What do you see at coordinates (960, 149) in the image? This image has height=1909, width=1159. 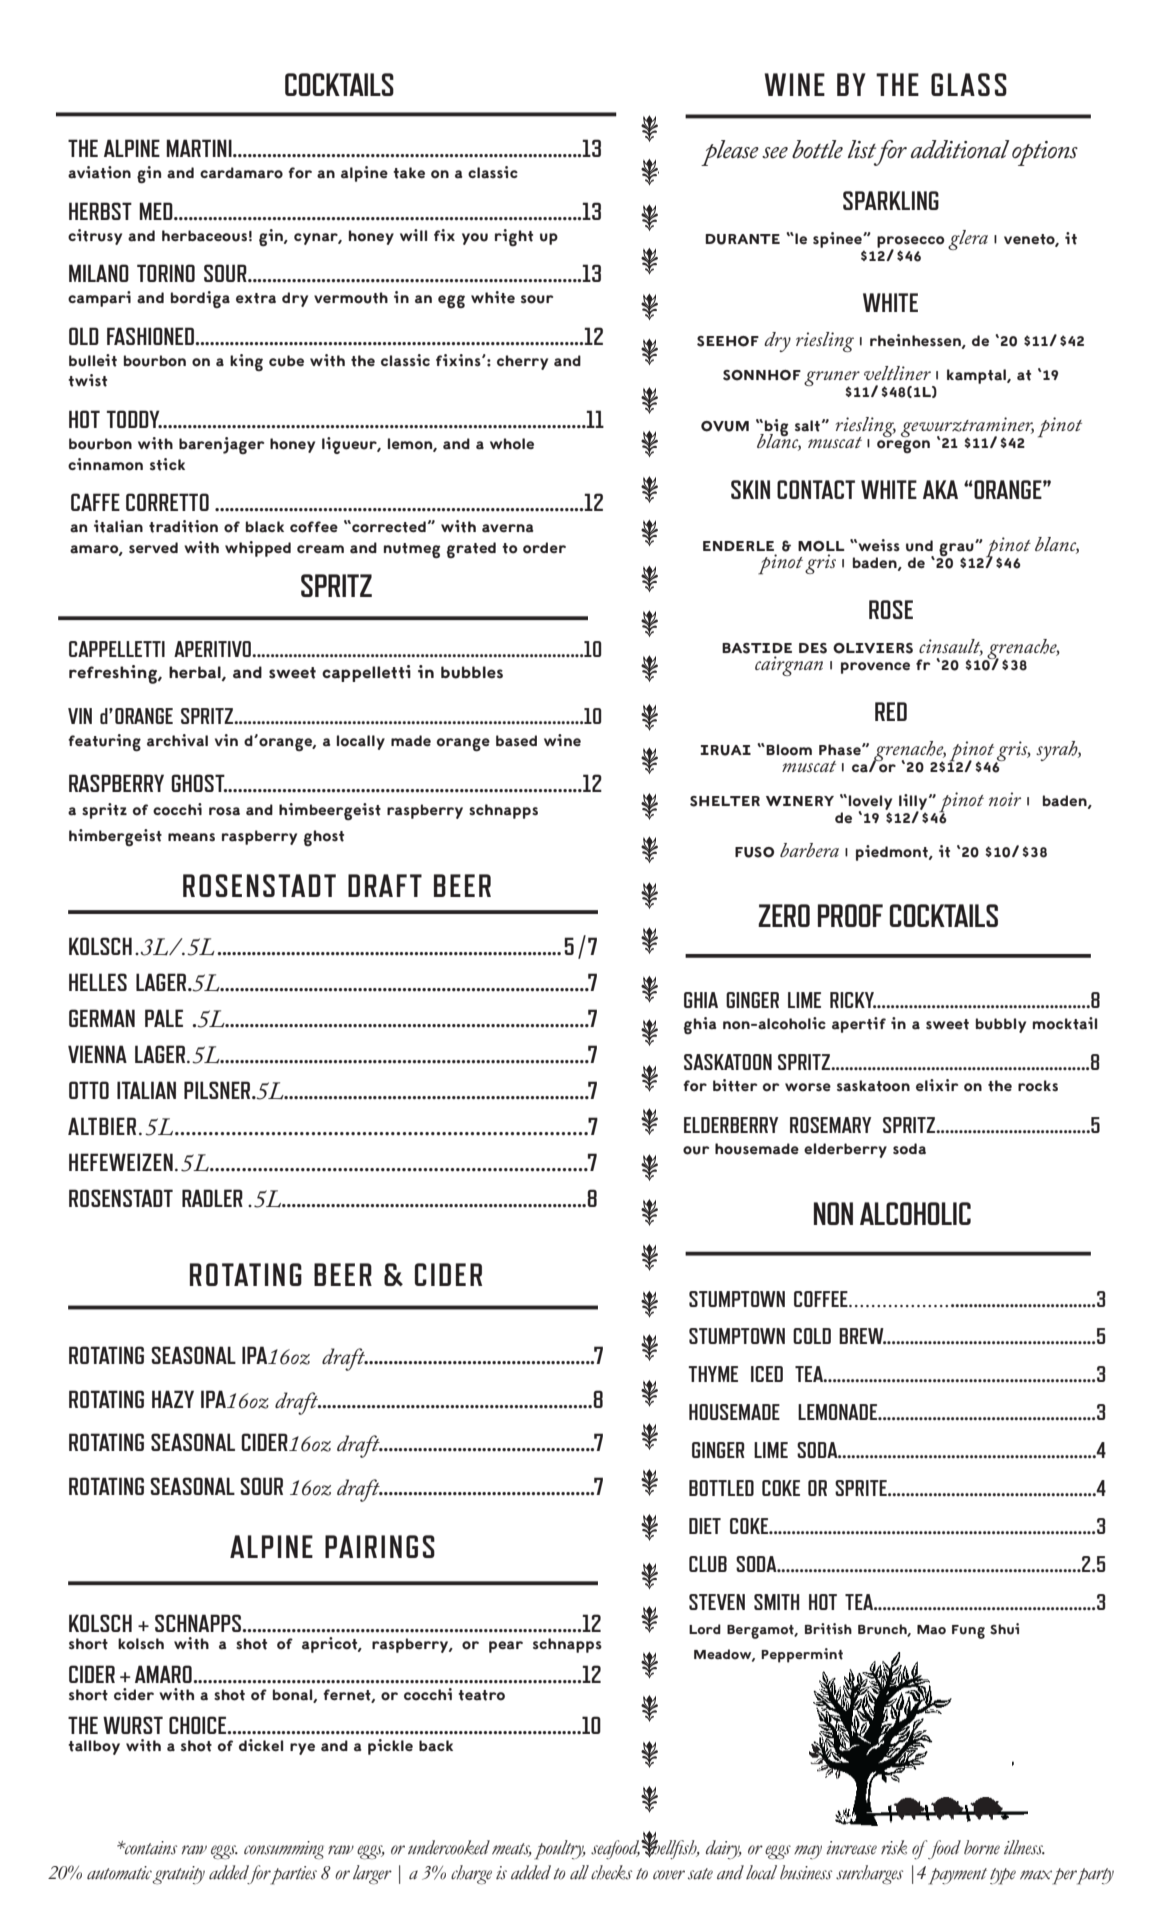 I see `additional` at bounding box center [960, 149].
